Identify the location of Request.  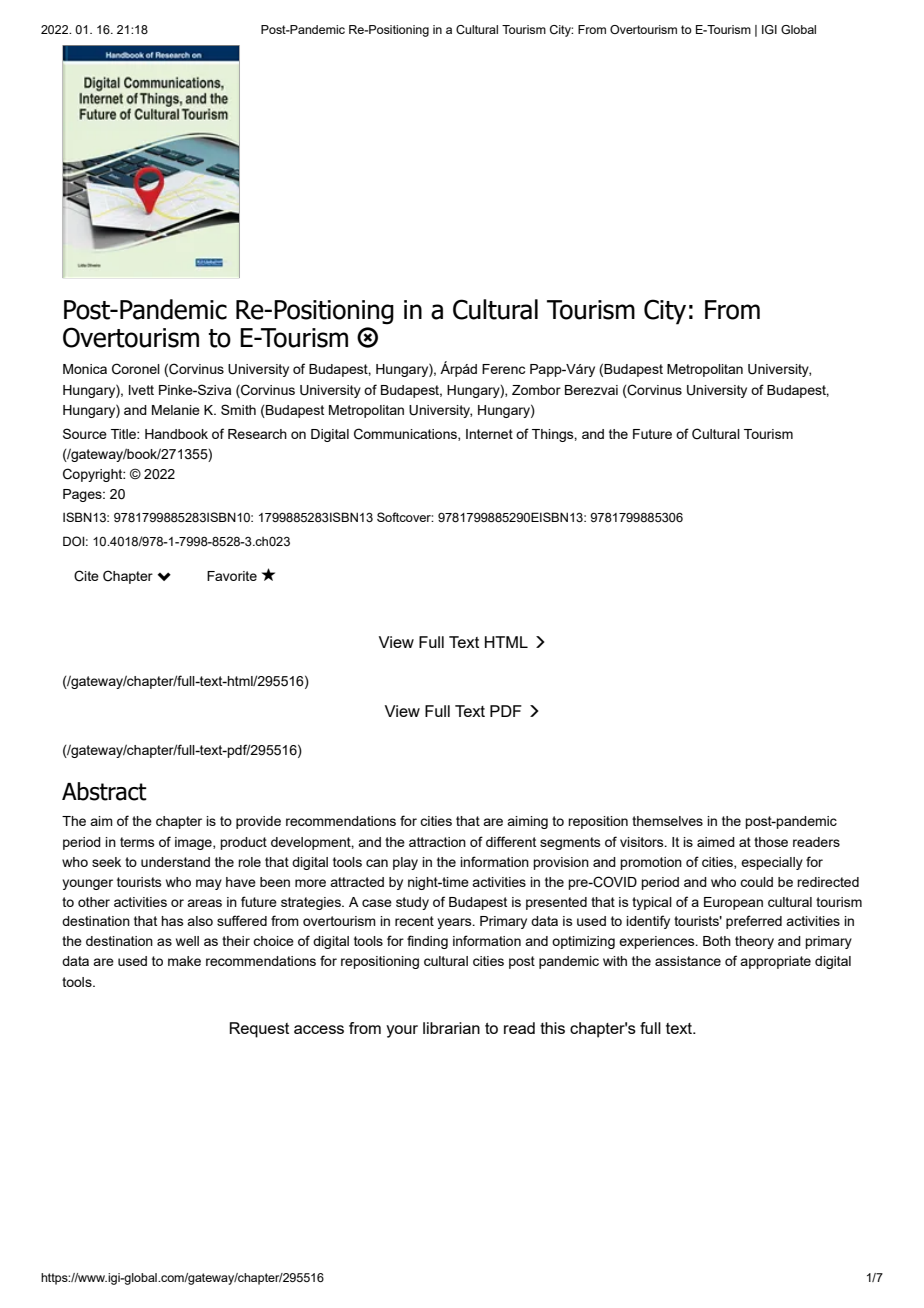
(259, 1030).
